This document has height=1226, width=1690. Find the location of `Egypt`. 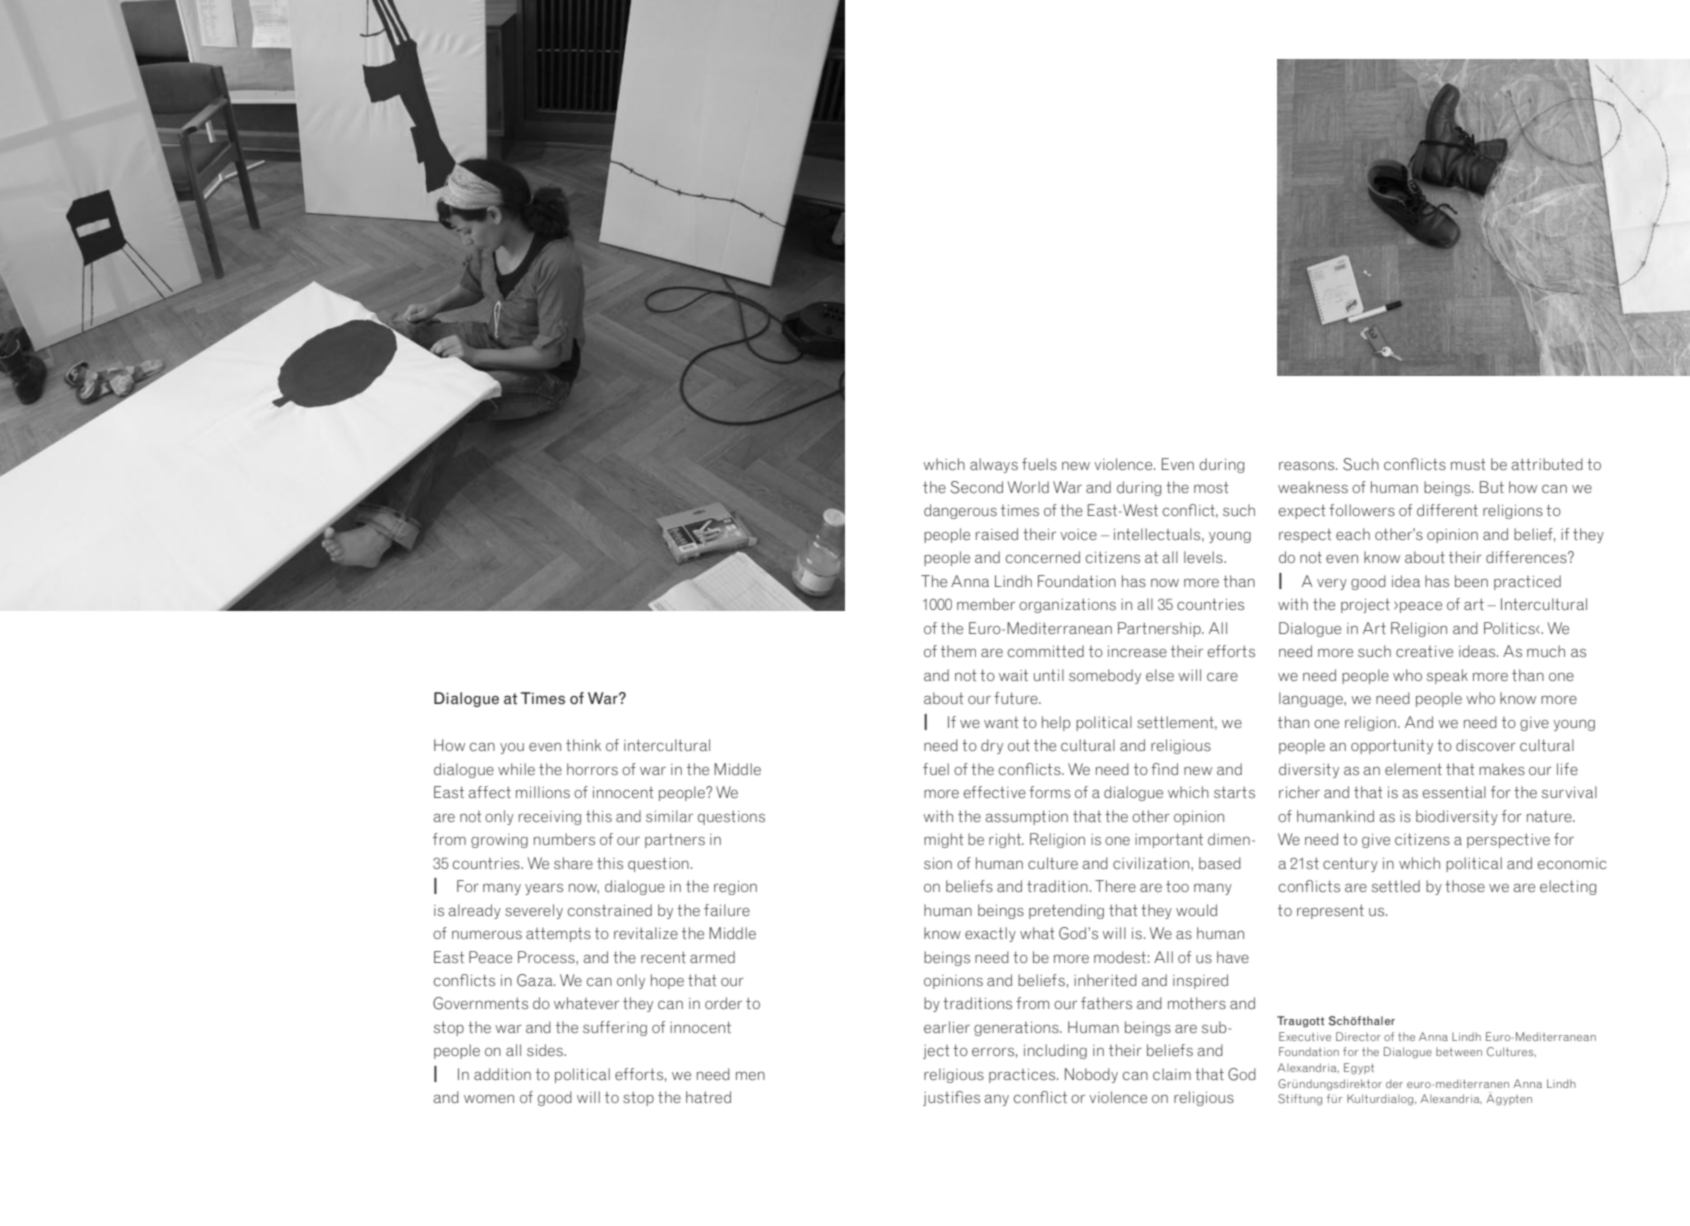

Egypt is located at coordinates (1359, 1069).
